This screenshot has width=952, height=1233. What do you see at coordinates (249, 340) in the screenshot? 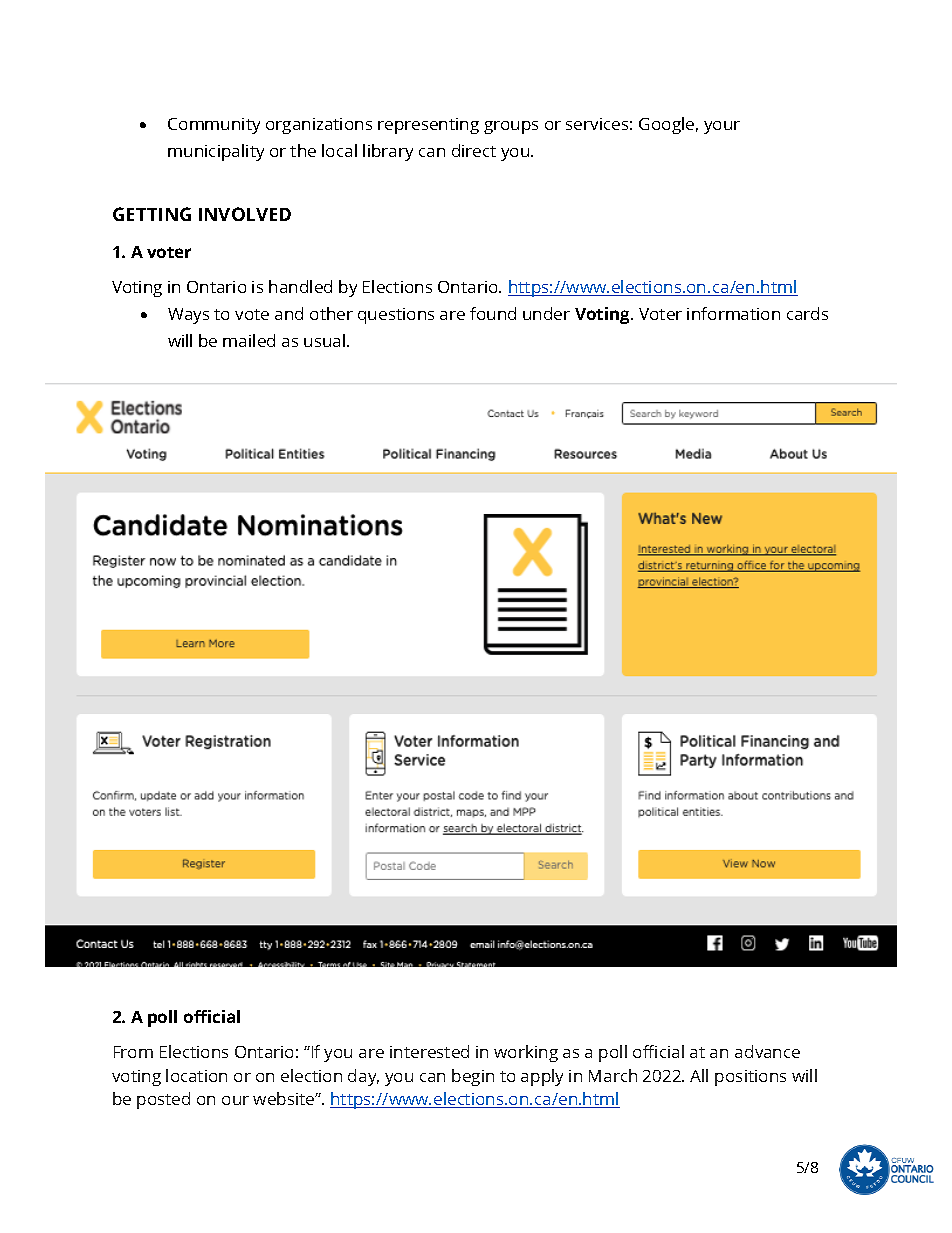
I see `mailed` at bounding box center [249, 340].
